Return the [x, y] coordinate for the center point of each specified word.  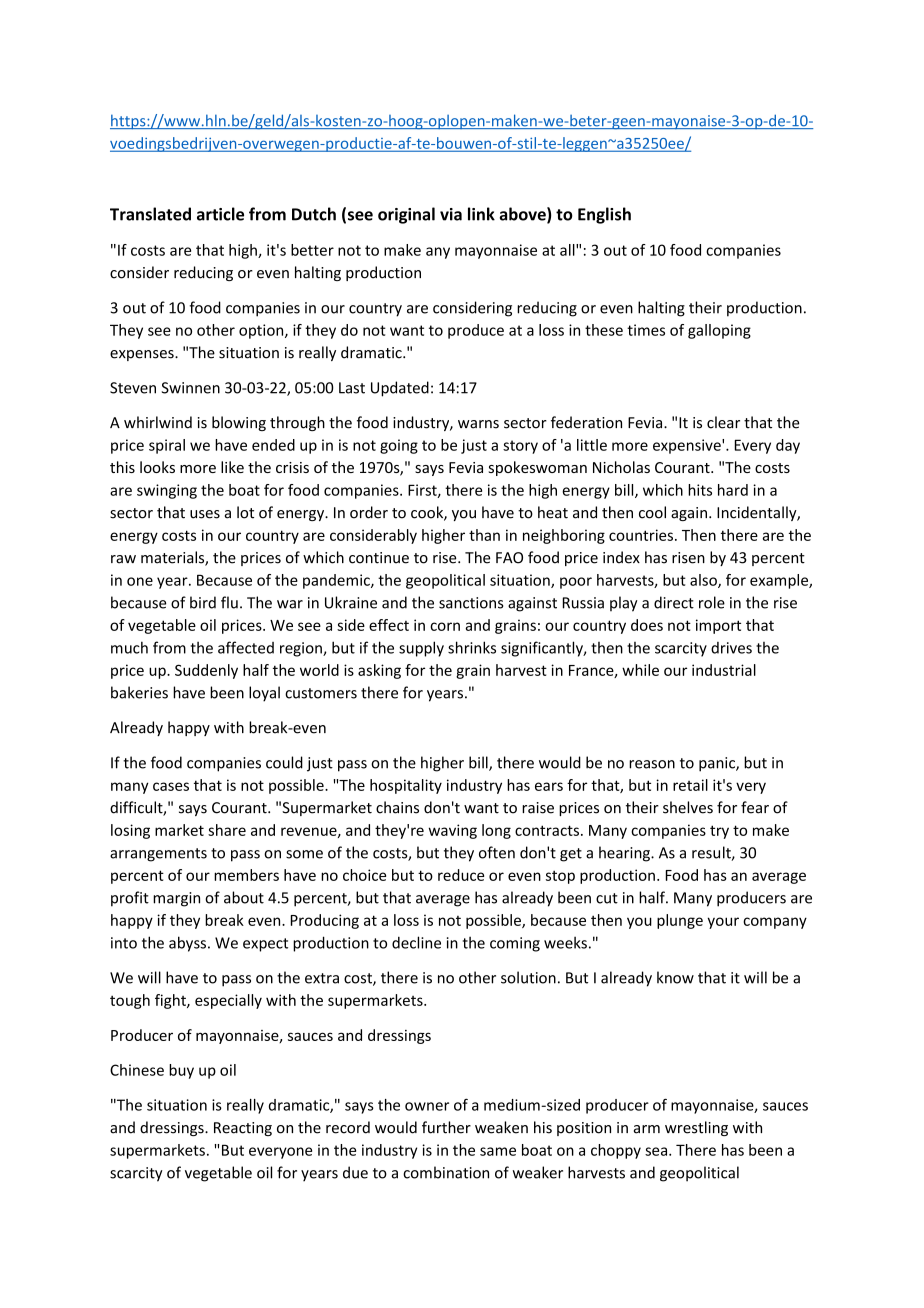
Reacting [243, 1129]
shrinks [472, 647]
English [604, 215]
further [446, 1127]
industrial [724, 670]
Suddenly [206, 671]
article [220, 214]
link [481, 214]
